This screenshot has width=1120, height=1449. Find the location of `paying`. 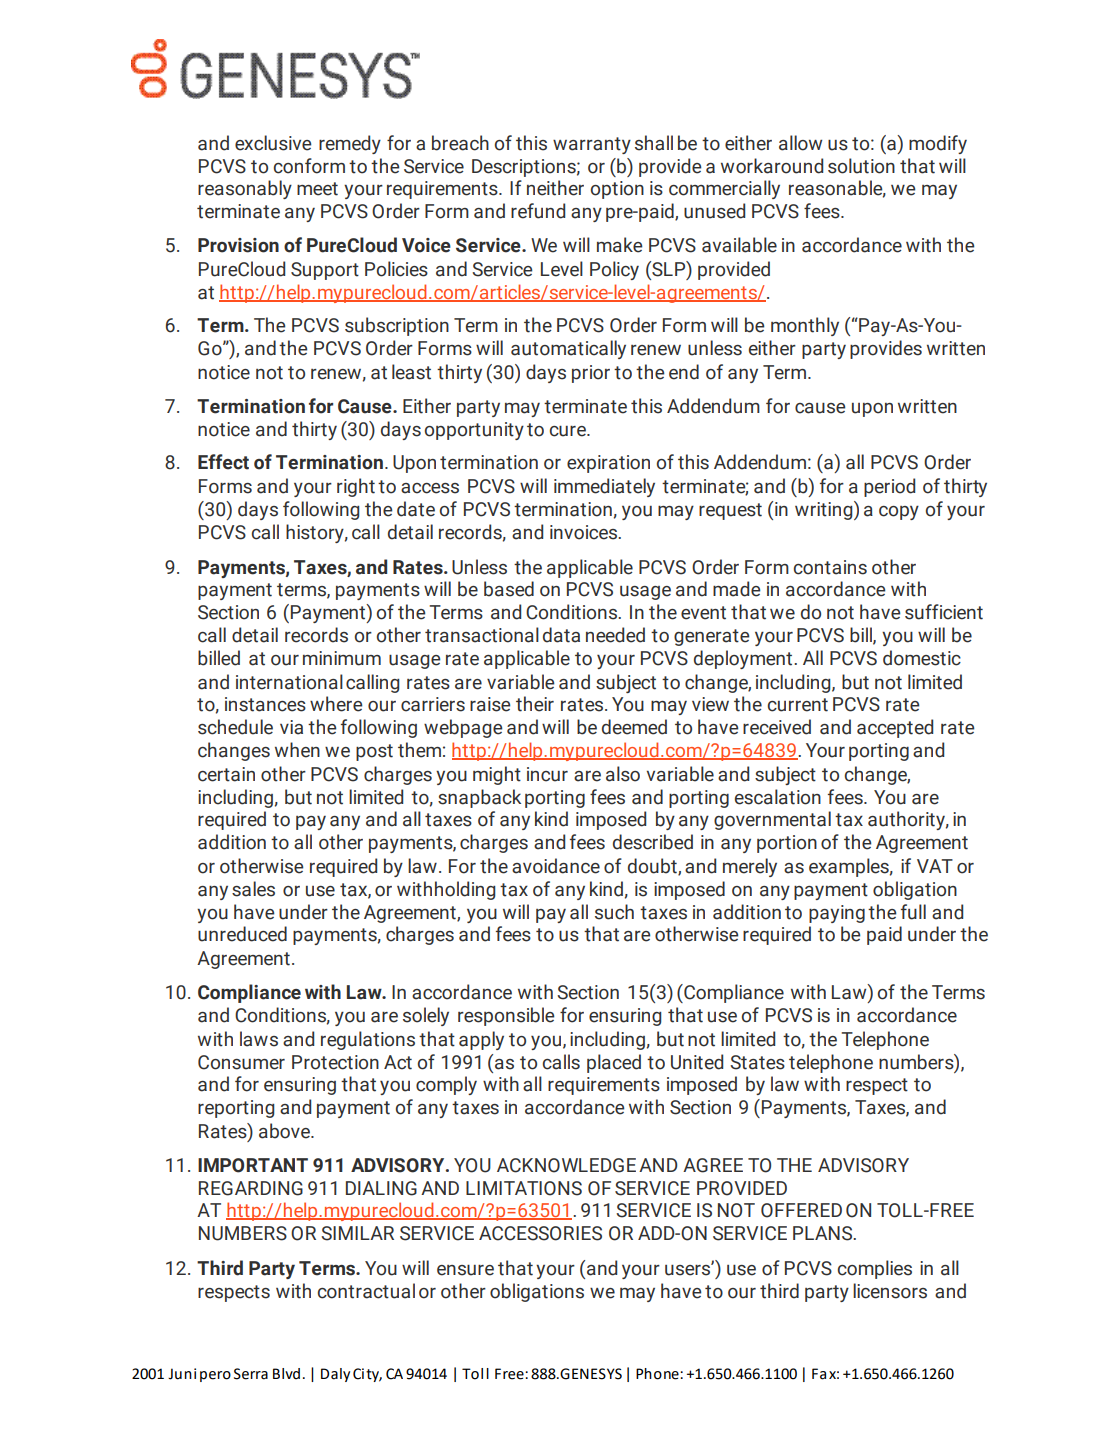

paying is located at coordinates (837, 914).
